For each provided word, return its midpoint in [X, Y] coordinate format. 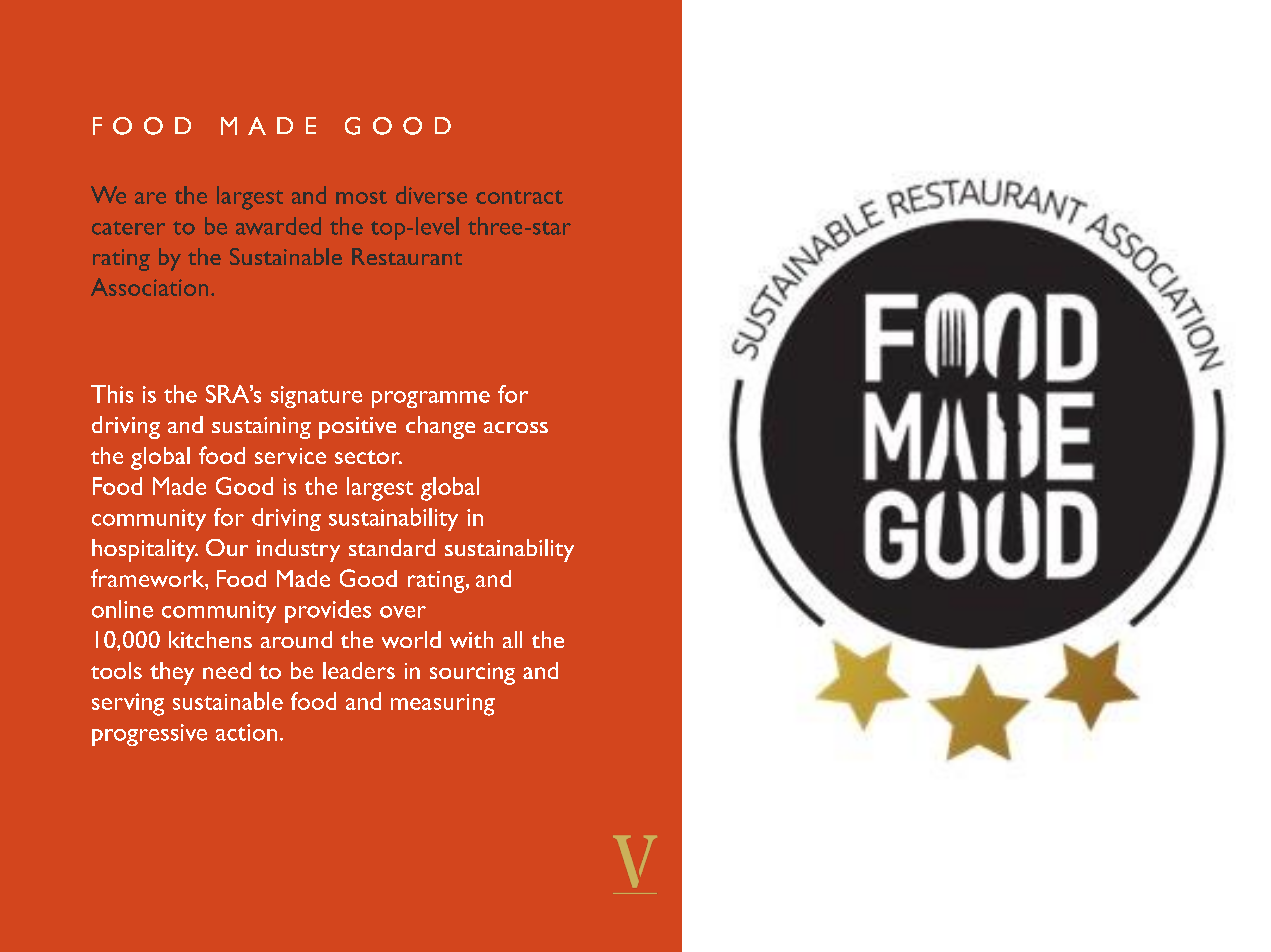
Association [149, 287]
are [150, 198]
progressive [149, 735]
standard [392, 547]
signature [316, 397]
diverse [431, 195]
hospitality [145, 550]
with [471, 639]
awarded [278, 226]
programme [431, 399]
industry [298, 550]
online [122, 609]
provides [328, 611]
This [112, 394]
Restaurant [407, 256]
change [440, 427]
